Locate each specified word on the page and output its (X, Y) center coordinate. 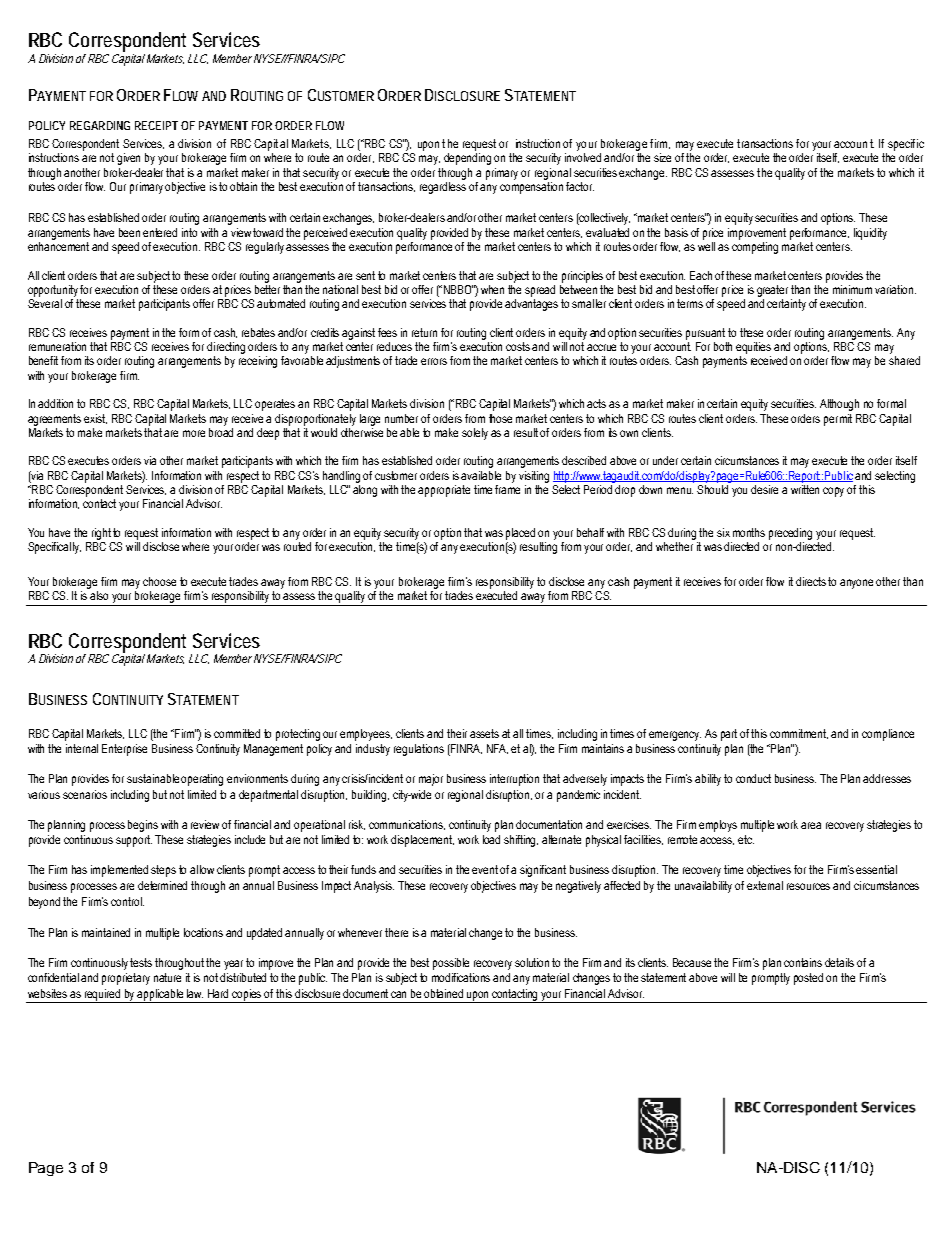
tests (141, 962)
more (194, 433)
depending (467, 159)
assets (484, 733)
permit (838, 420)
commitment (799, 734)
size (662, 157)
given (128, 159)
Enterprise (124, 750)
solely (475, 434)
